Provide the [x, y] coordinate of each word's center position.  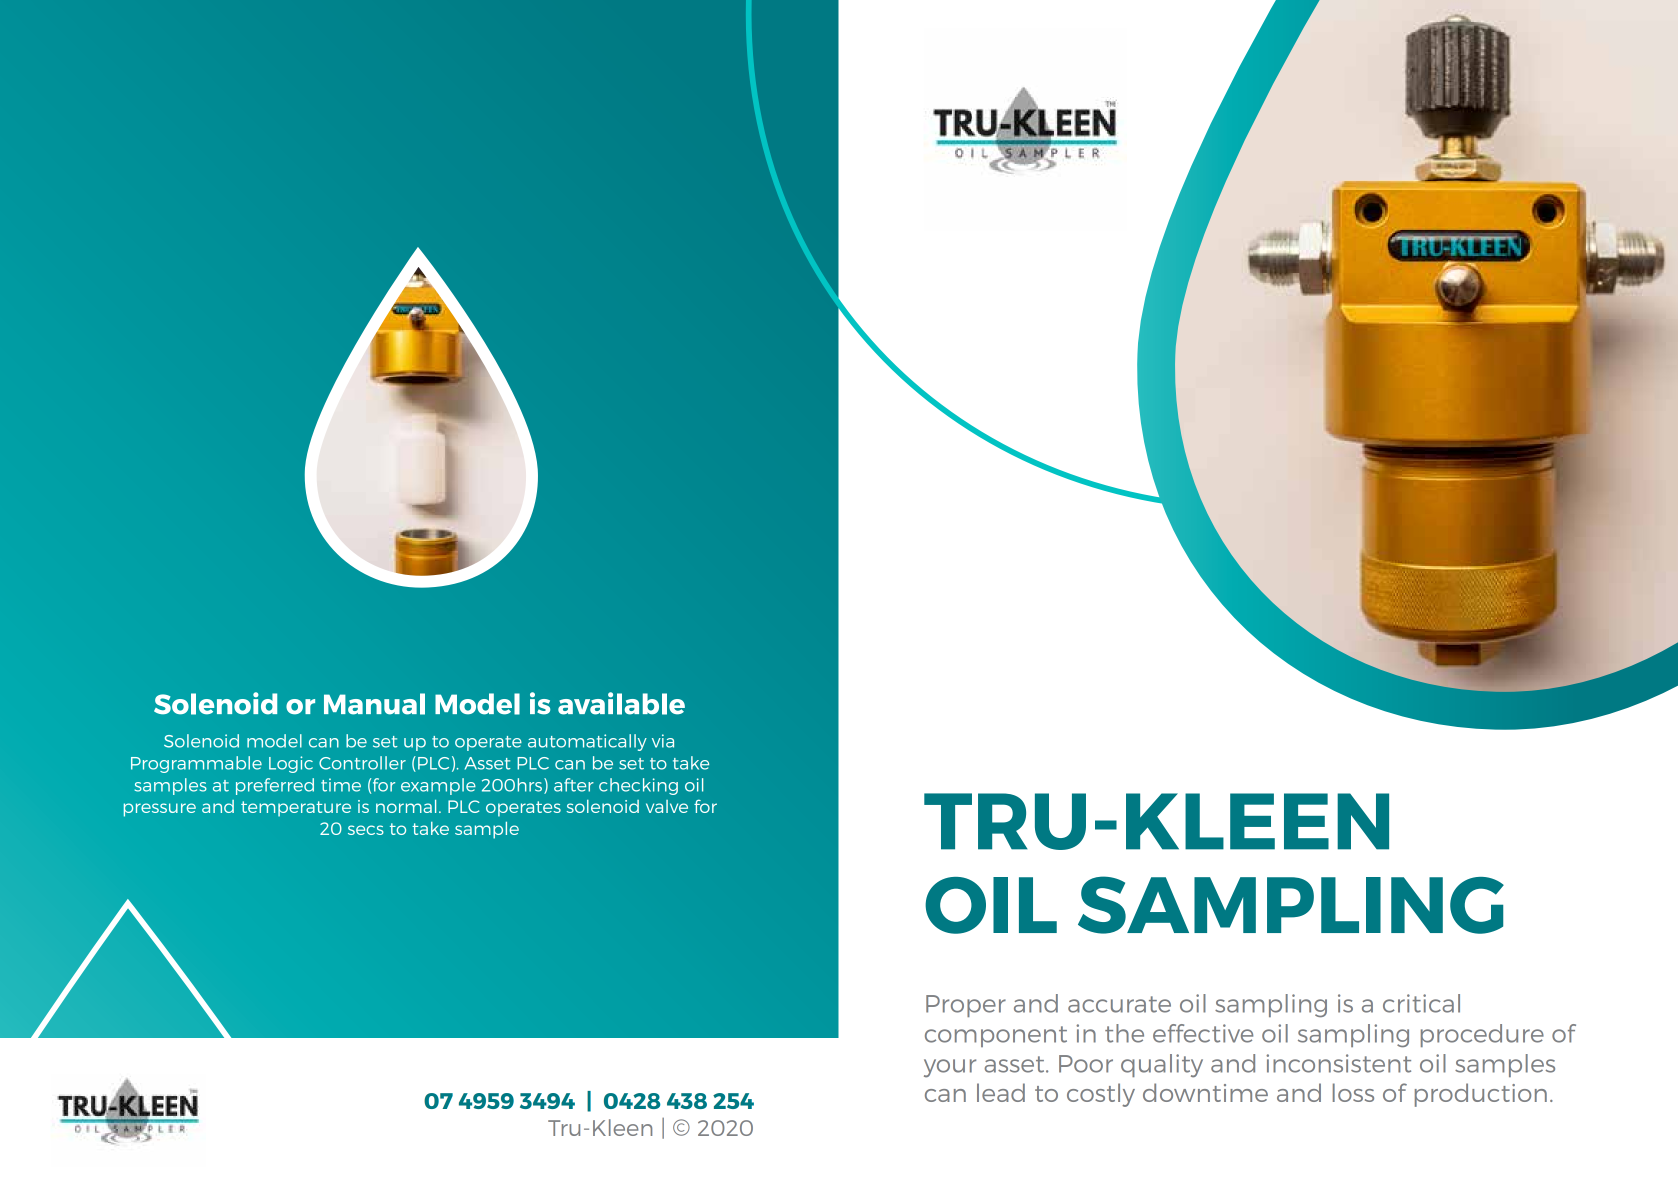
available [621, 703]
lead [1001, 1092]
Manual [374, 704]
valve [667, 806]
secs [366, 830]
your [950, 1068]
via [663, 741]
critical [1421, 1003]
